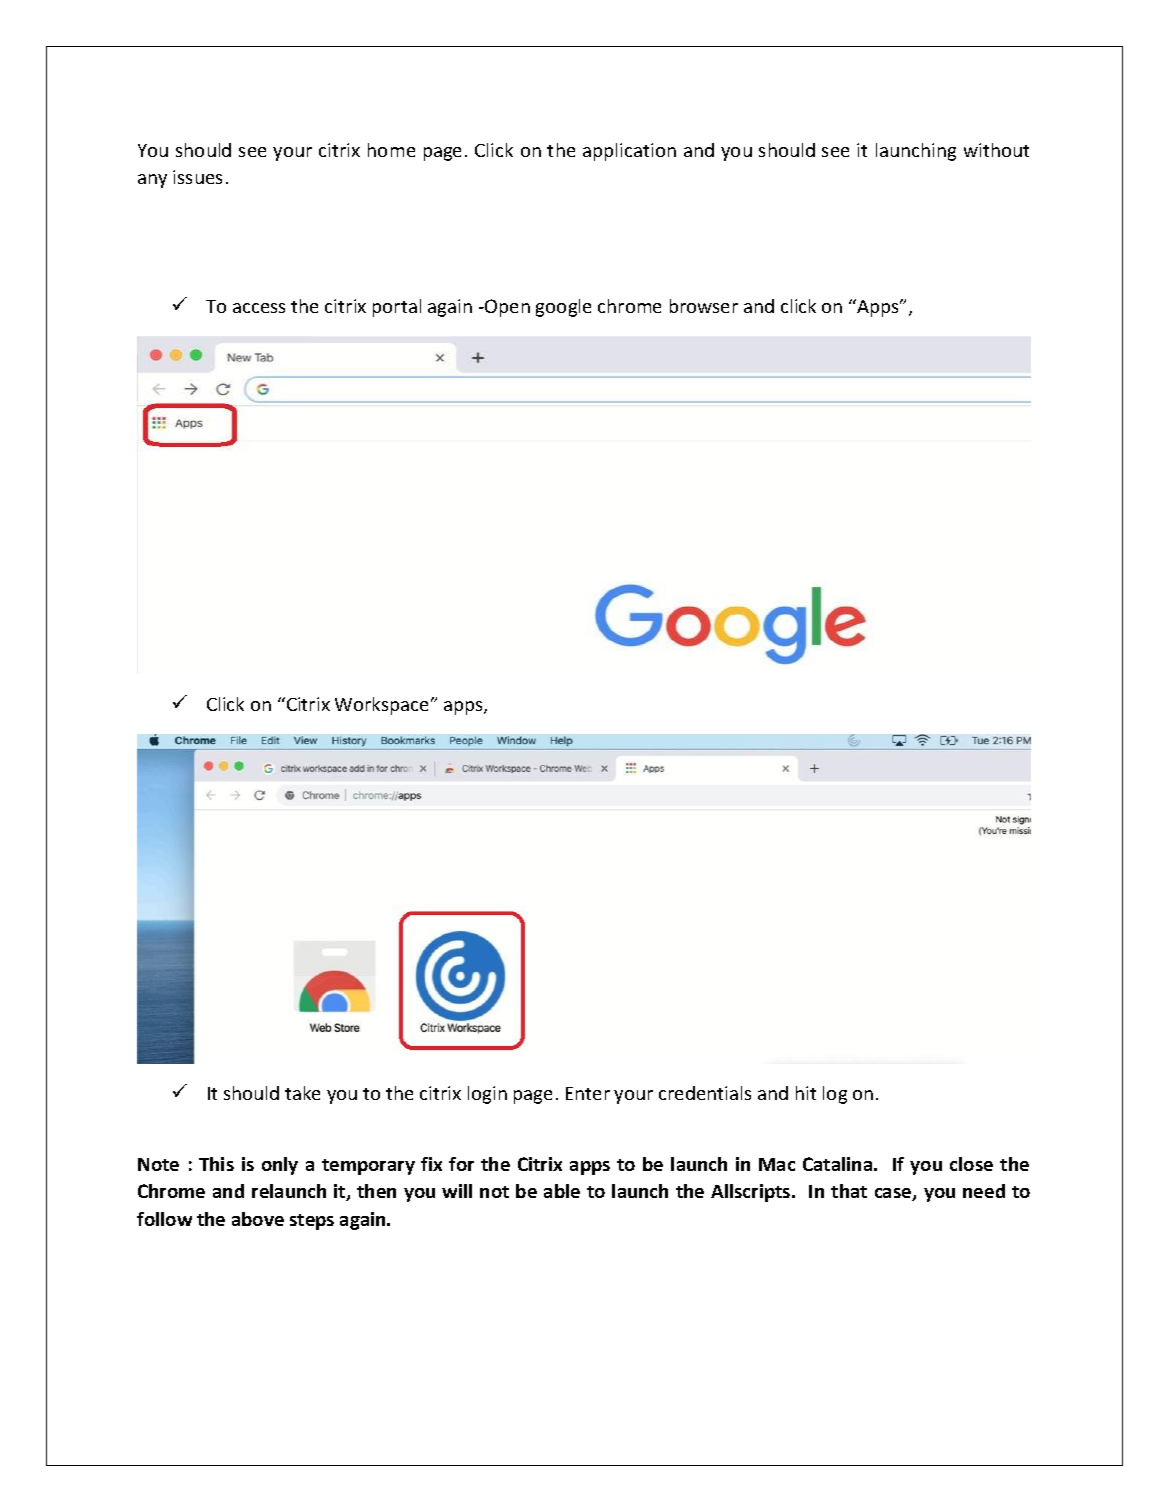 The image size is (1168, 1511). What do you see at coordinates (383, 706) in the screenshot?
I see `Workspace` at bounding box center [383, 706].
